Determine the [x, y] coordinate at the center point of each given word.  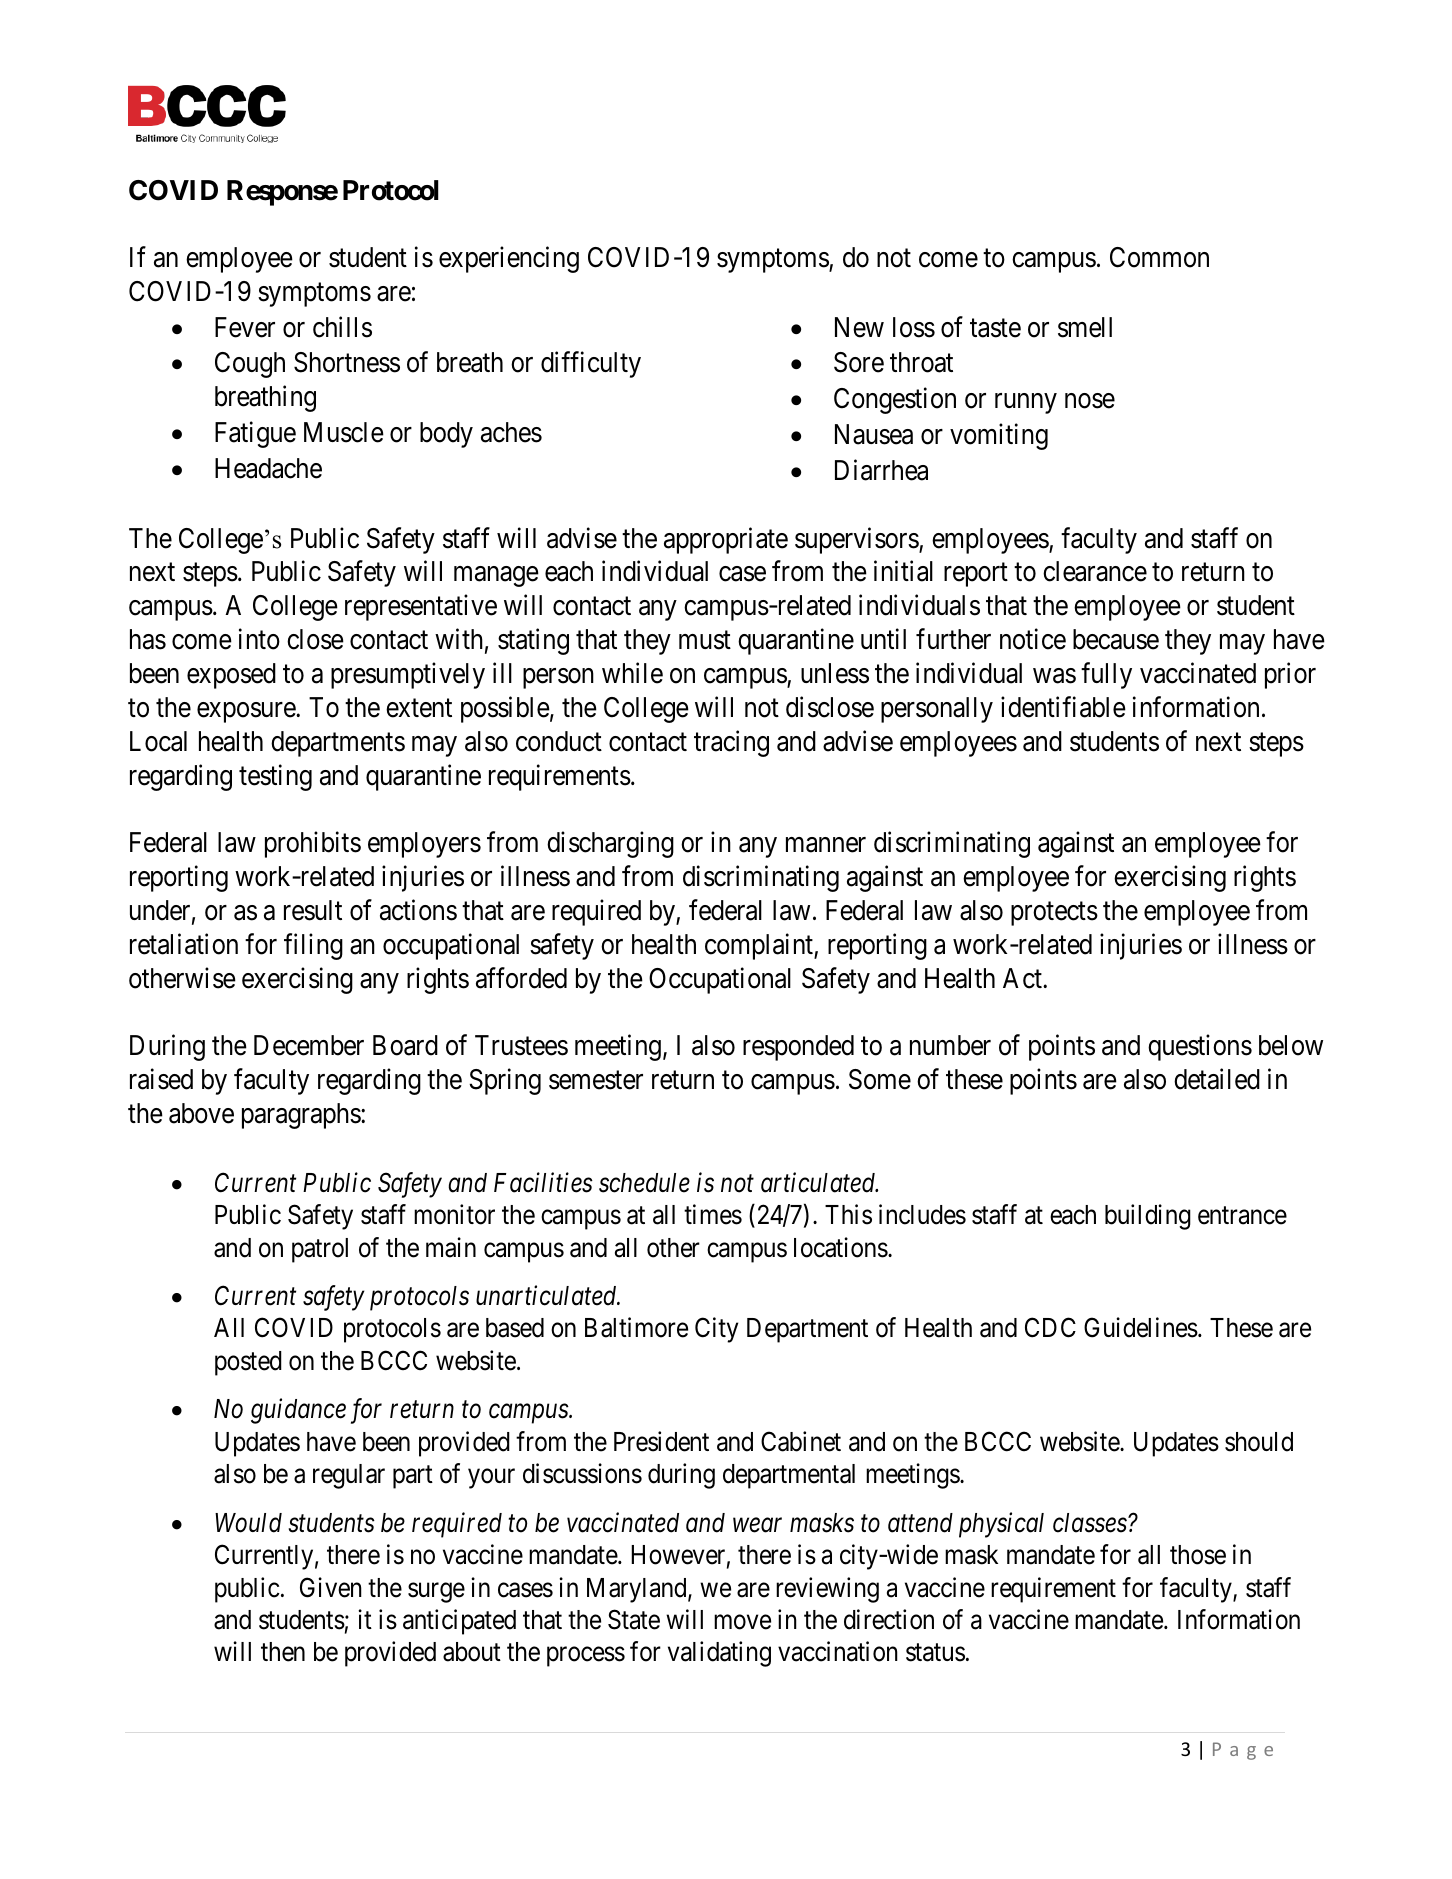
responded [798, 1048]
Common [1159, 257]
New [859, 327]
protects [1054, 914]
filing [313, 946]
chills [342, 327]
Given [331, 1587]
